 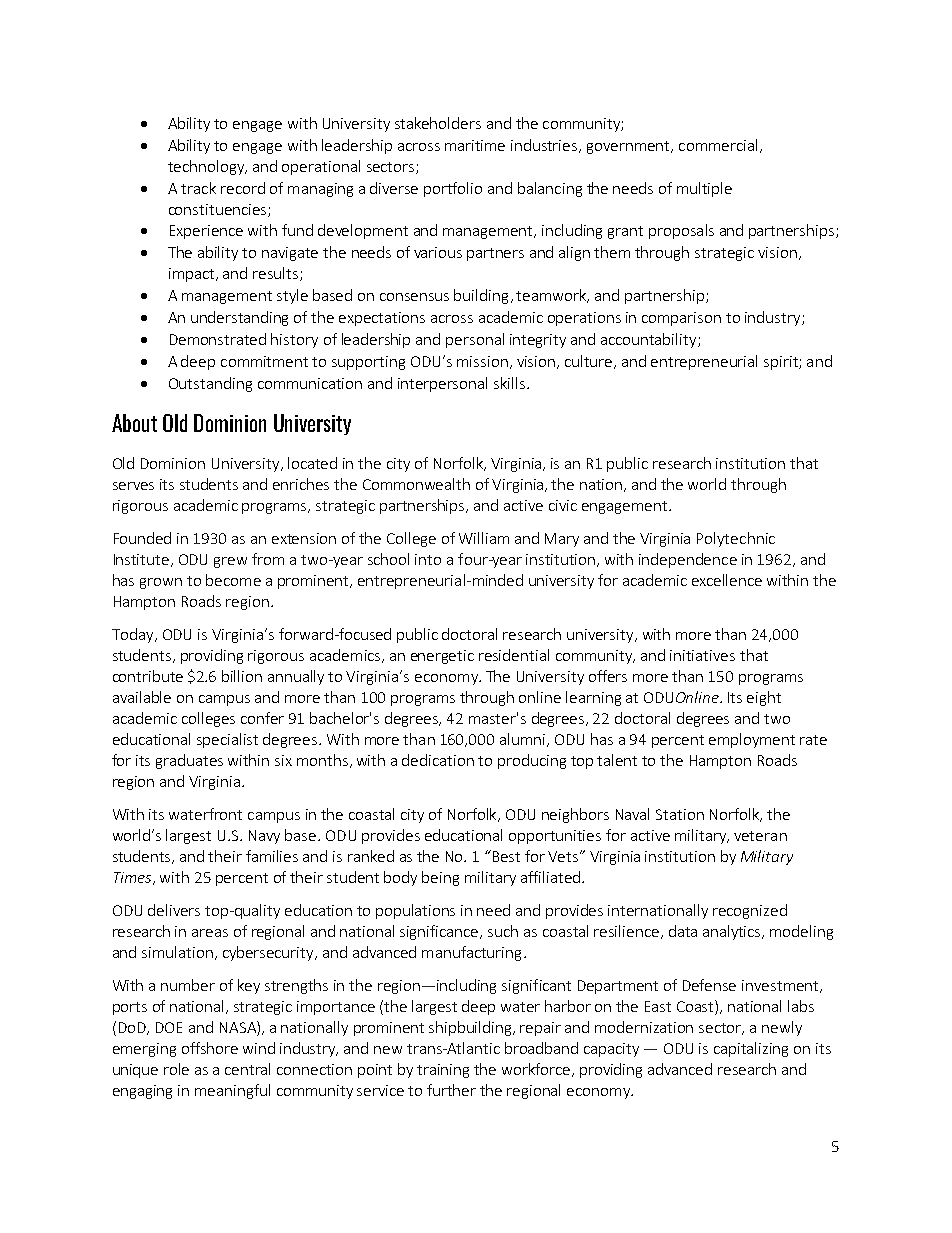 I want to click on become, so click(x=233, y=580).
